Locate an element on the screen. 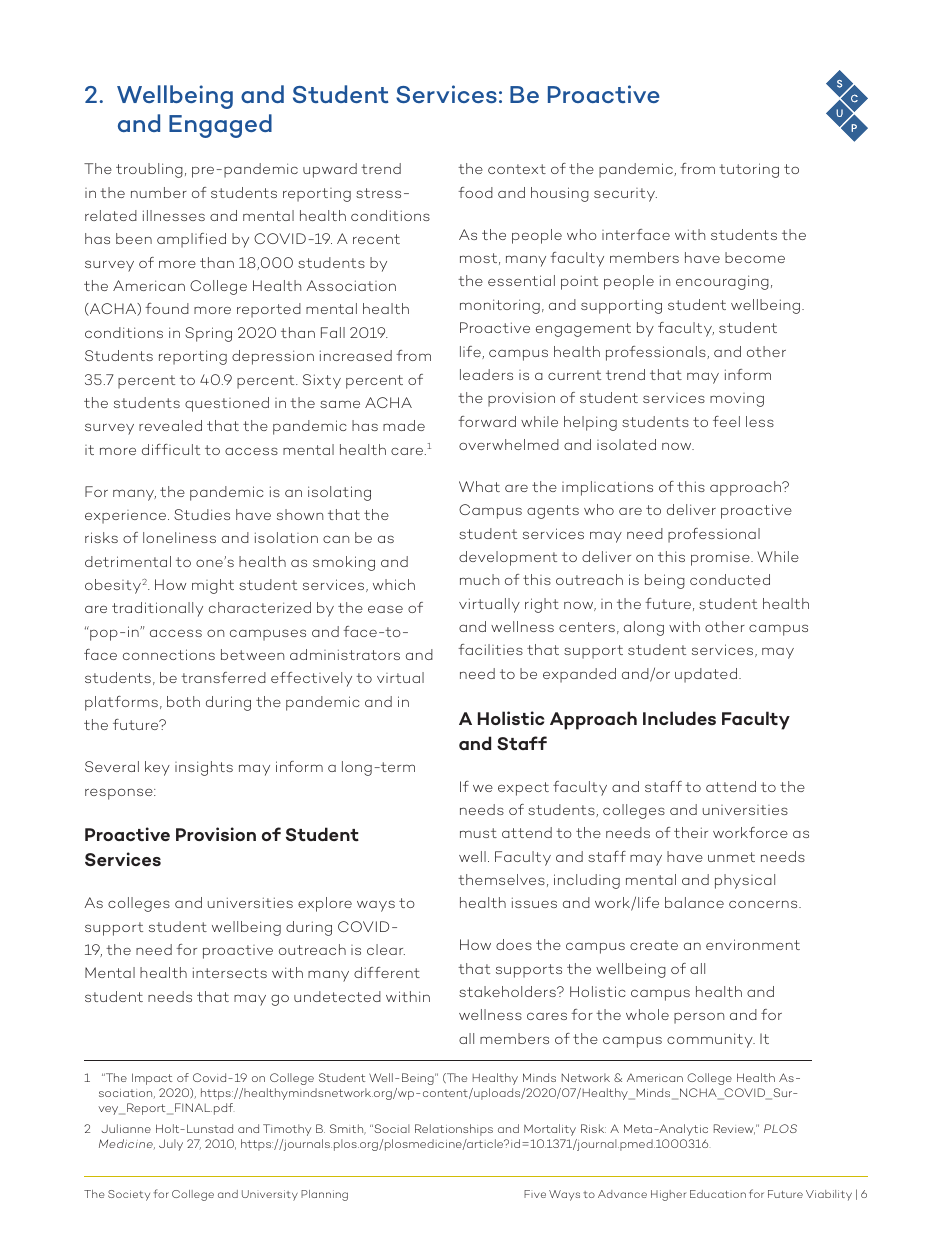 The image size is (952, 1233). must is located at coordinates (478, 833).
